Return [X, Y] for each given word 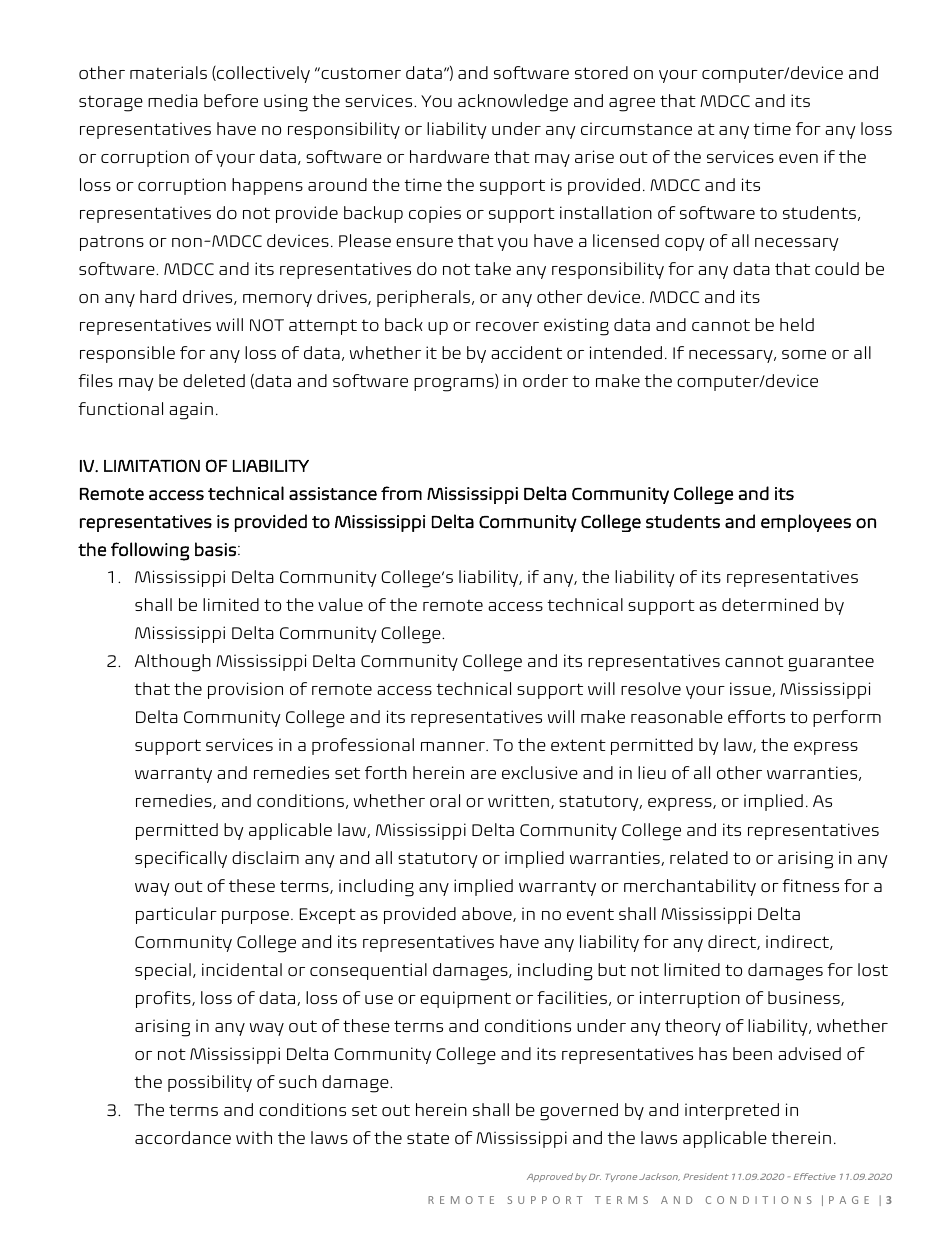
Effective [815, 1176]
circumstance [636, 128]
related [699, 857]
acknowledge [513, 103]
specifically [181, 859]
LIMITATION [152, 465]
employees [806, 523]
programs [455, 385]
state [428, 1138]
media [173, 100]
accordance [183, 1137]
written [518, 800]
